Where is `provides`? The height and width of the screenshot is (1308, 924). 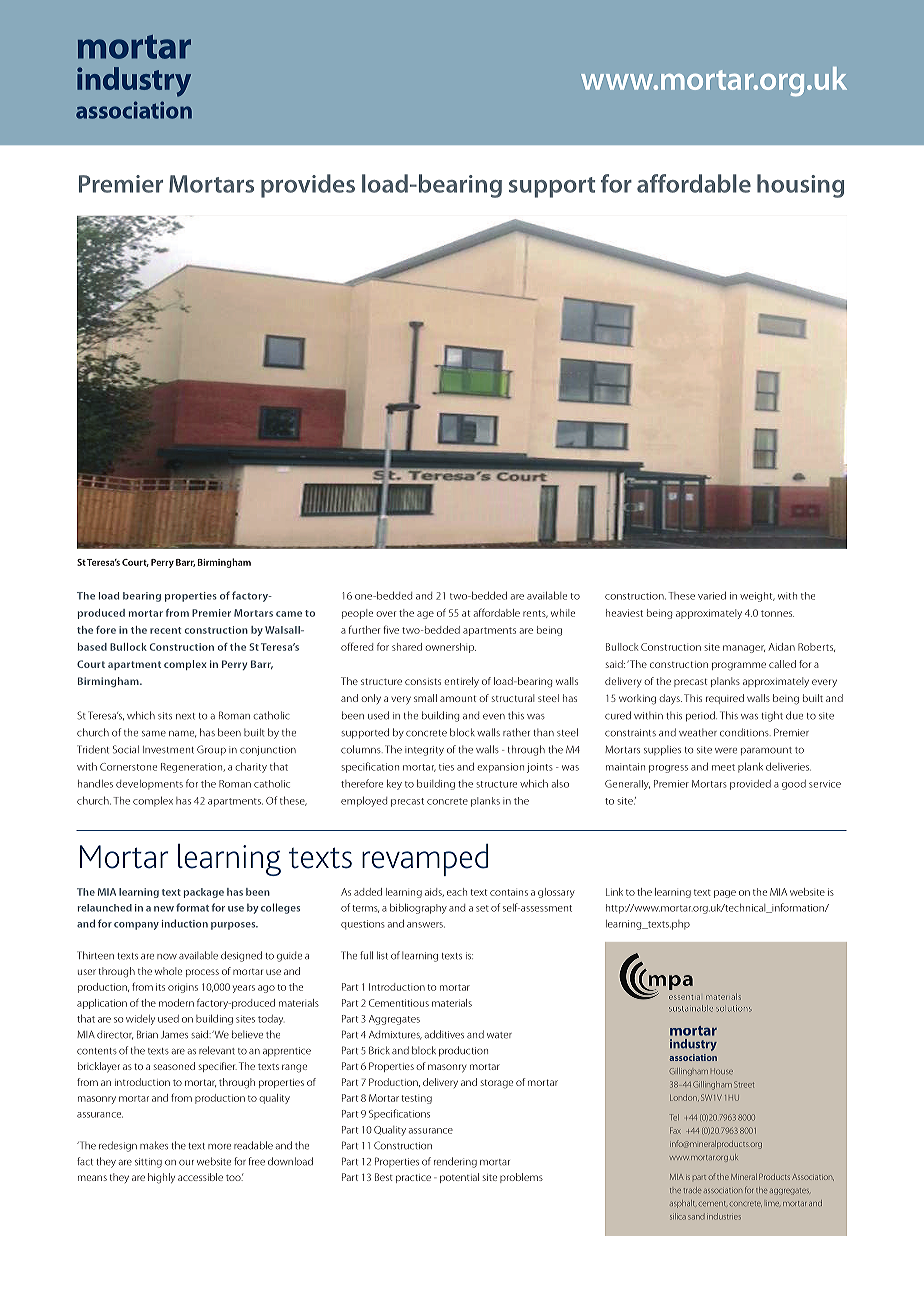
provides is located at coordinates (308, 186).
